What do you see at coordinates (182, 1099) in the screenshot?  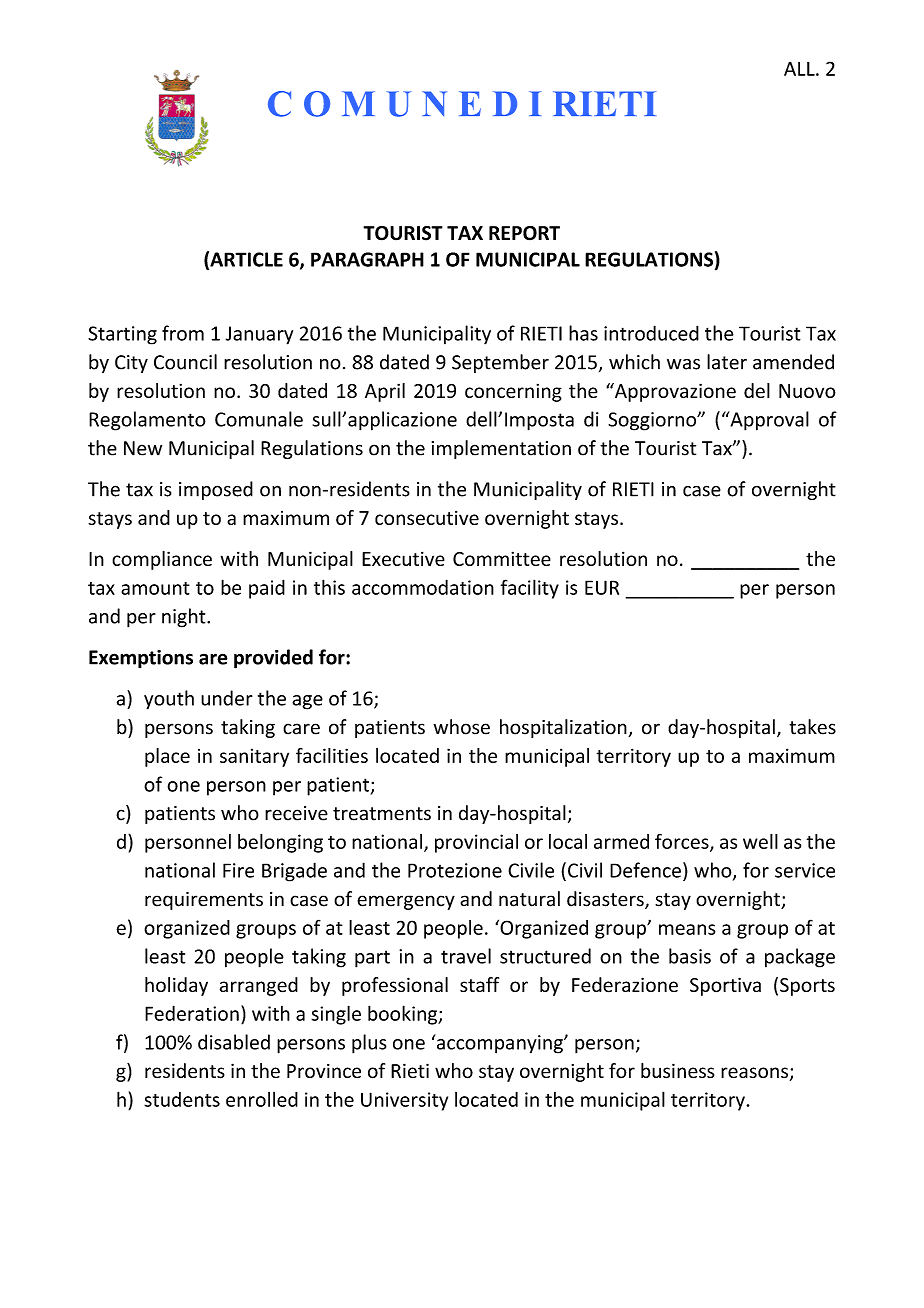 I see `students` at bounding box center [182, 1099].
